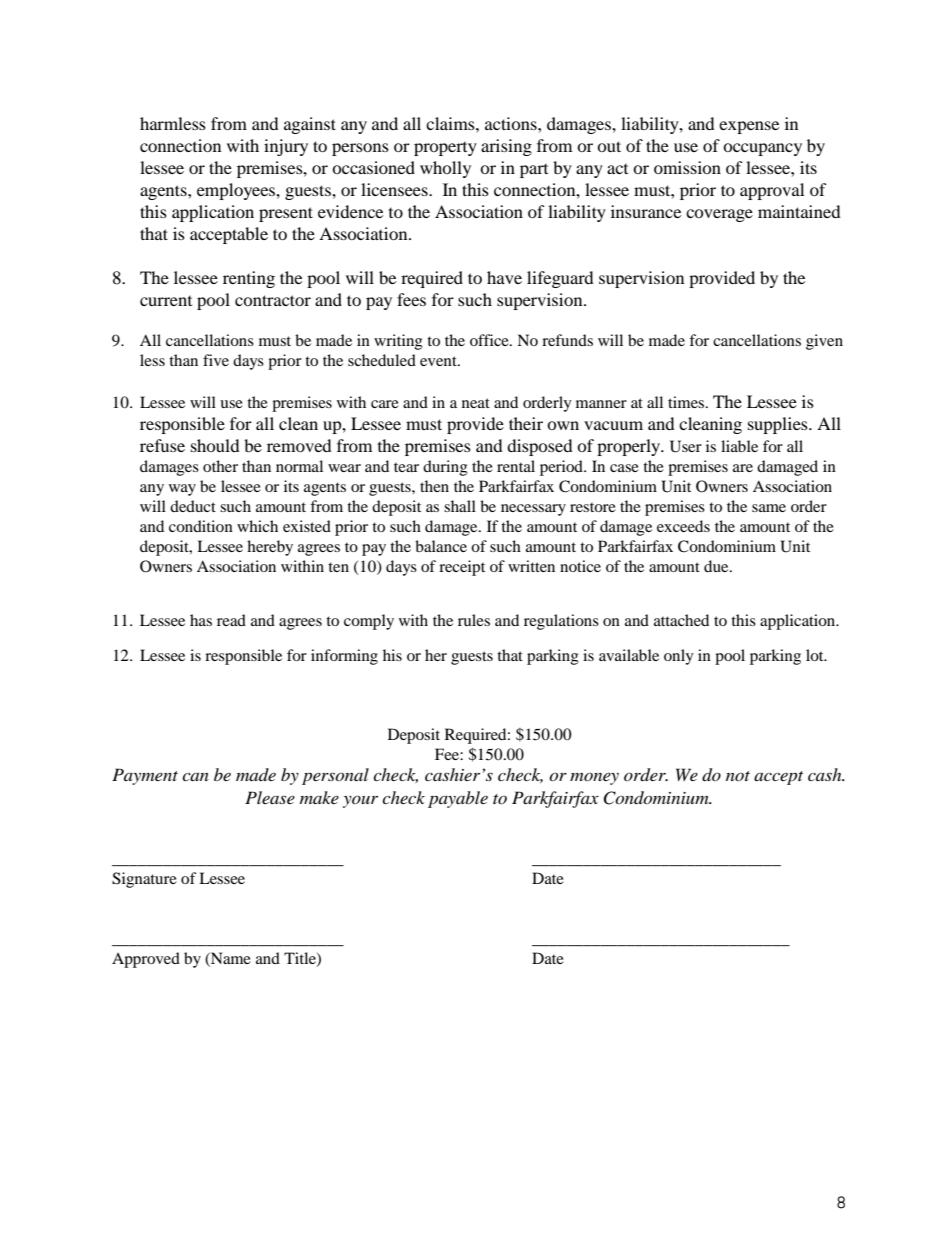 Image resolution: width=952 pixels, height=1233 pixels. I want to click on payable, so click(458, 799).
